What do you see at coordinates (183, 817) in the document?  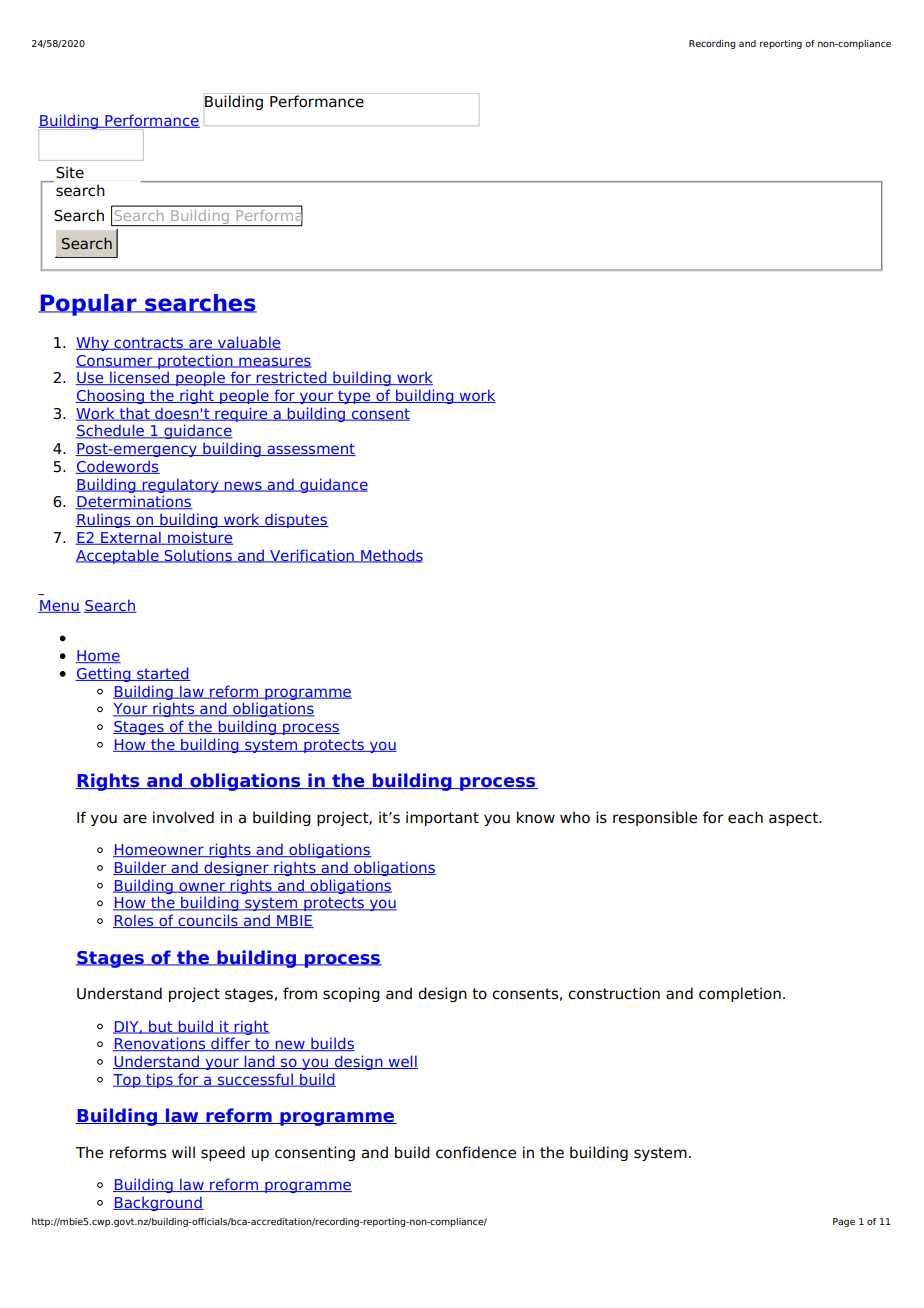 I see `involved` at bounding box center [183, 817].
